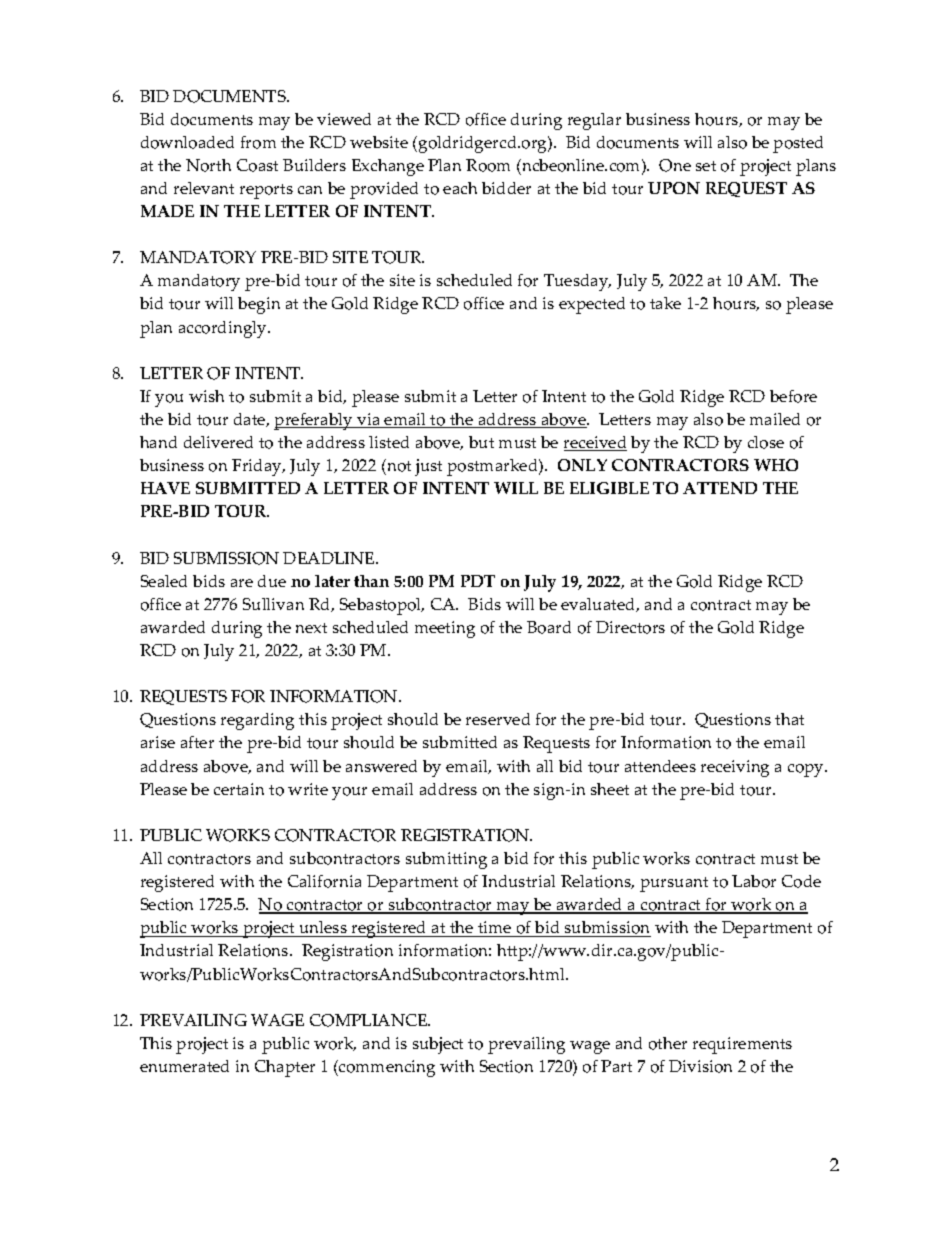  What do you see at coordinates (184, 1066) in the image?
I see `enumerated` at bounding box center [184, 1066].
